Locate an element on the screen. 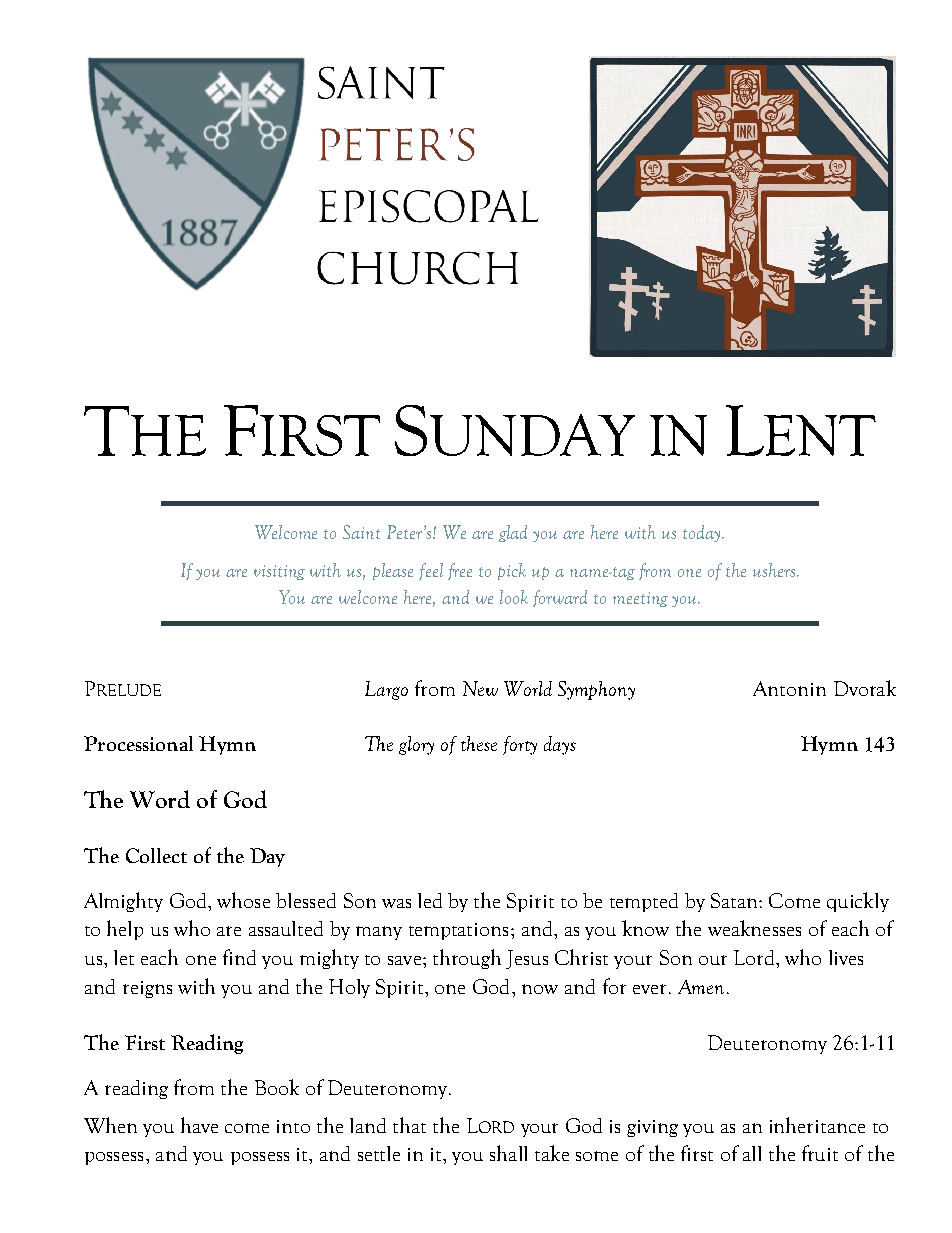 The width and height of the screenshot is (952, 1233). ushers is located at coordinates (774, 570).
